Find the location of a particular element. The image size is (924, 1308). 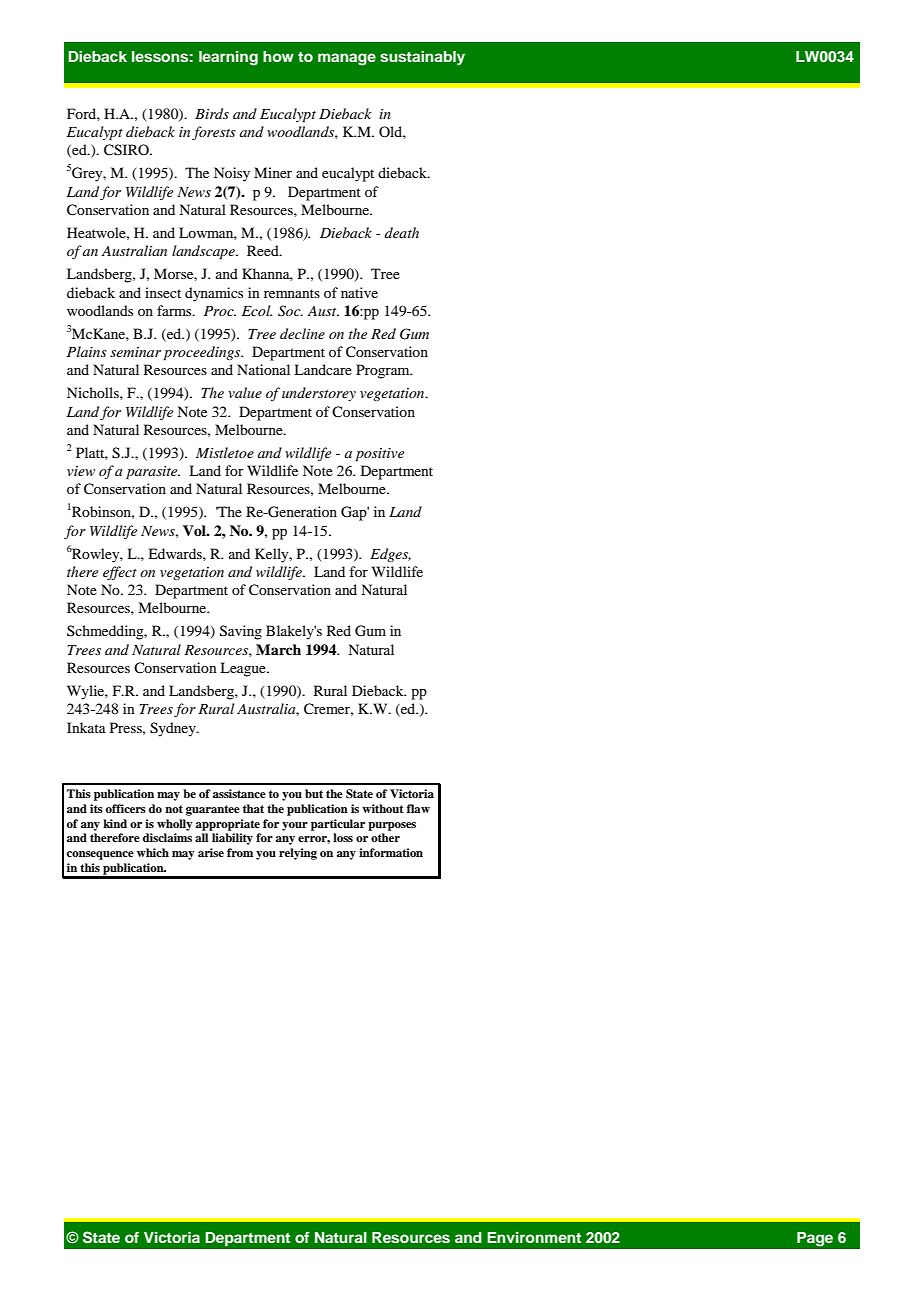

effect is located at coordinates (120, 573).
